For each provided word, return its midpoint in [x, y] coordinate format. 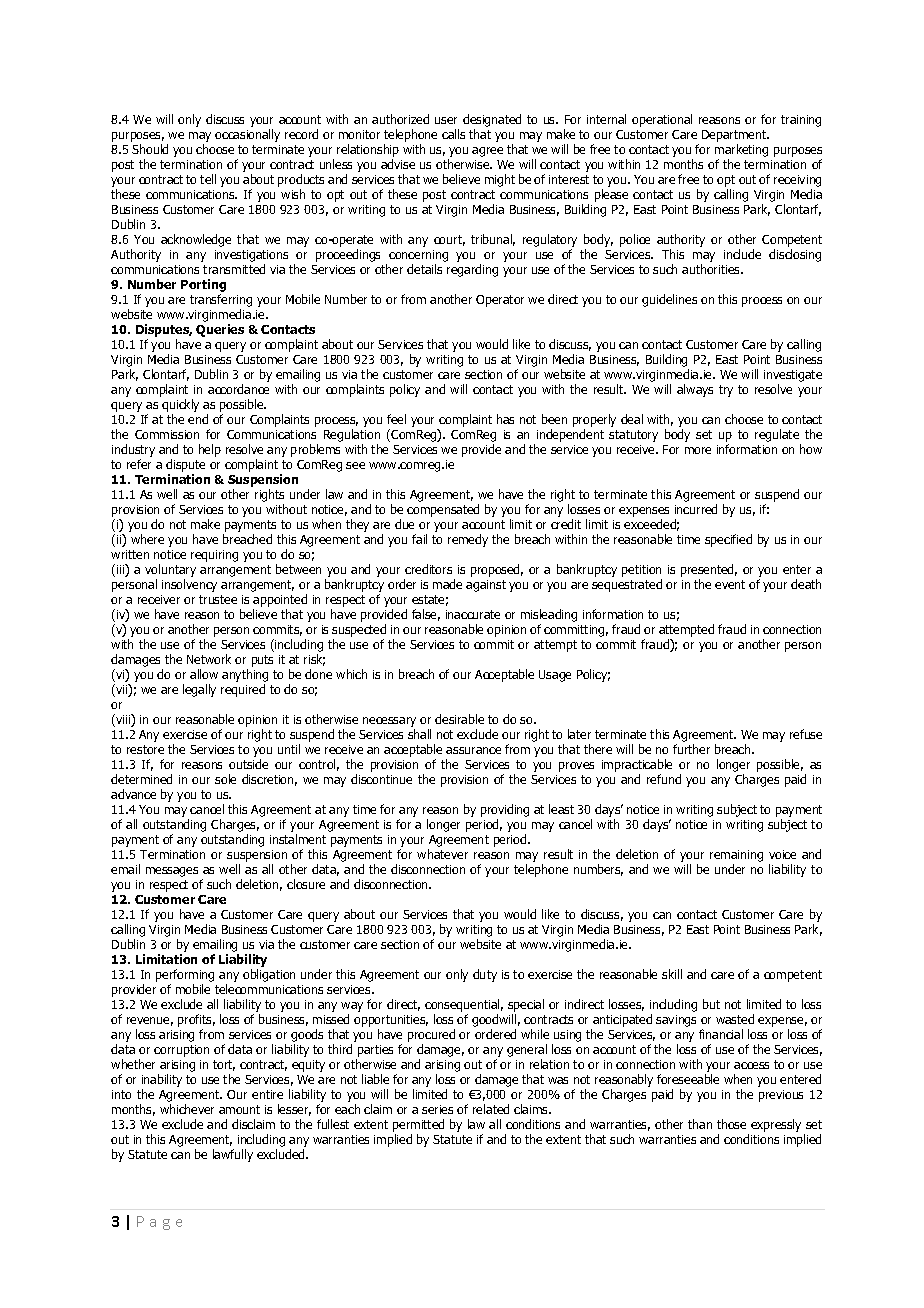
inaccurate [473, 614]
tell [208, 179]
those [731, 1124]
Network [209, 659]
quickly [180, 405]
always [695, 390]
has [505, 419]
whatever [442, 854]
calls [453, 134]
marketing [741, 150]
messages [172, 872]
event [730, 584]
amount [239, 1109]
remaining [736, 856]
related [491, 1109]
